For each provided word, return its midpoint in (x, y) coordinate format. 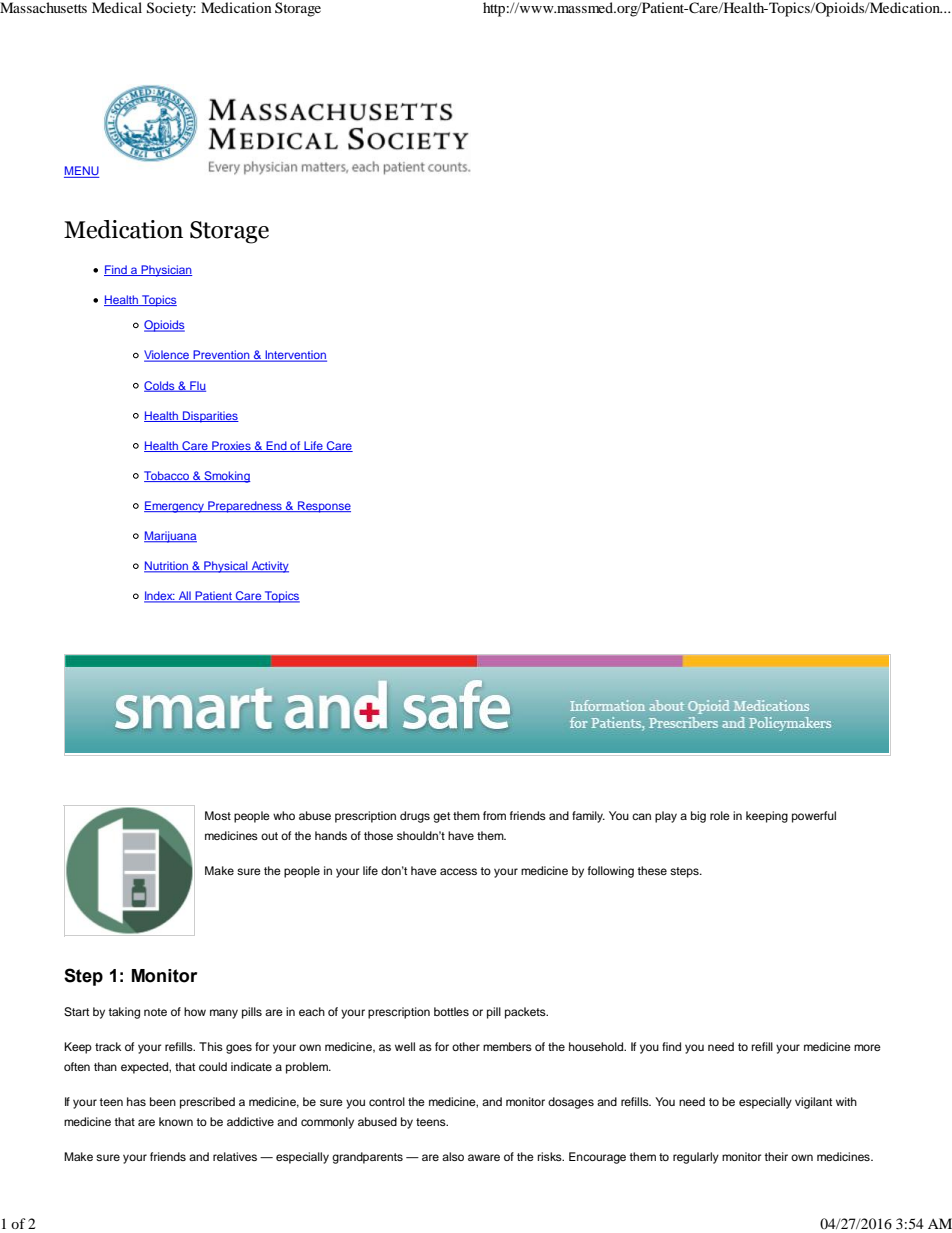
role (720, 815)
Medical (117, 7)
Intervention (295, 356)
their (776, 1156)
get (441, 817)
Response (323, 507)
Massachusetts (43, 7)
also (453, 1156)
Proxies (231, 446)
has (136, 1101)
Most (218, 815)
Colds (160, 386)
